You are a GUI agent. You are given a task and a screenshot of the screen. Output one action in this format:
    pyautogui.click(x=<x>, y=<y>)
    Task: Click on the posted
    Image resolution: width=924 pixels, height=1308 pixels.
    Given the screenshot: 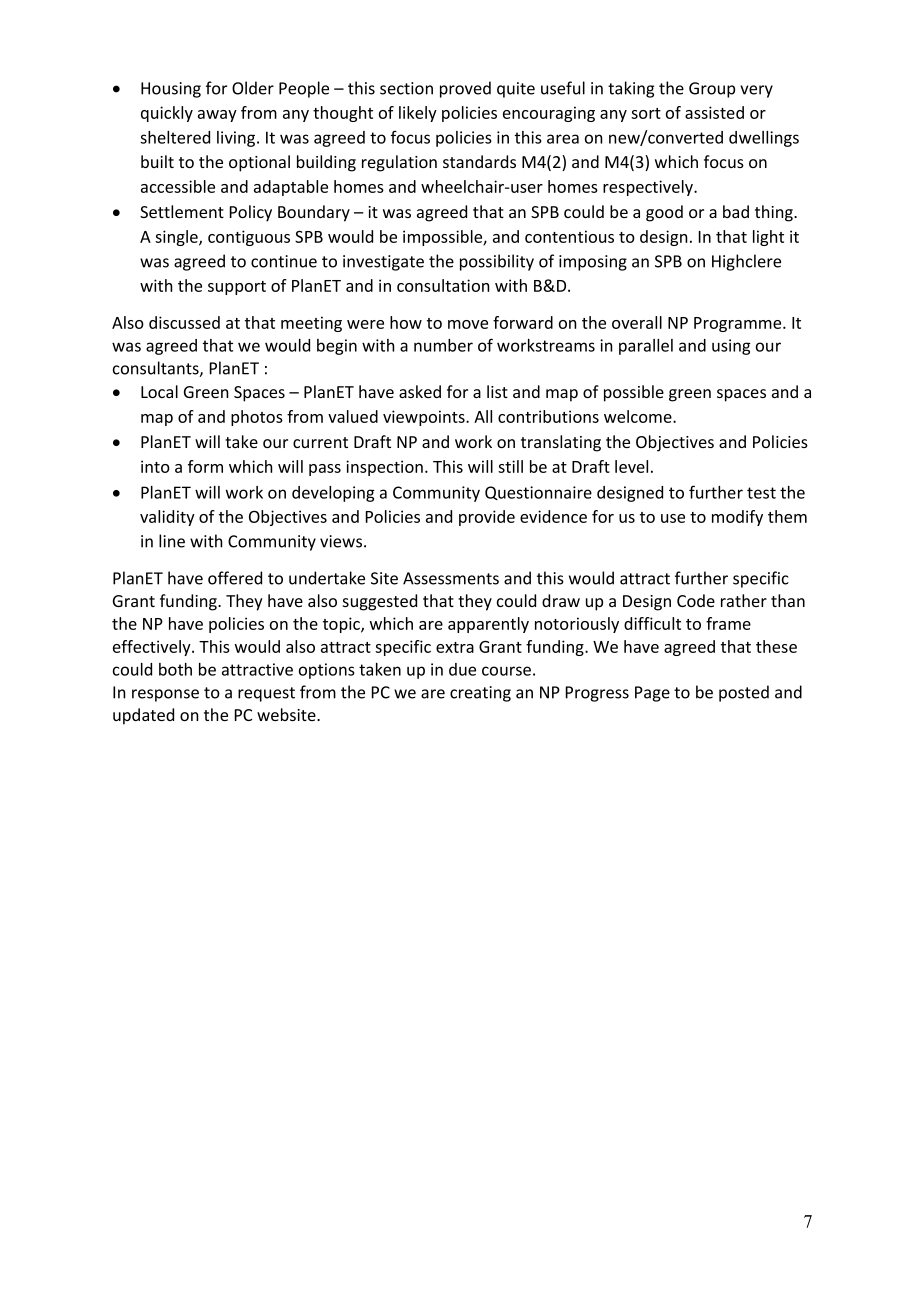 What is the action you would take?
    pyautogui.click(x=744, y=693)
